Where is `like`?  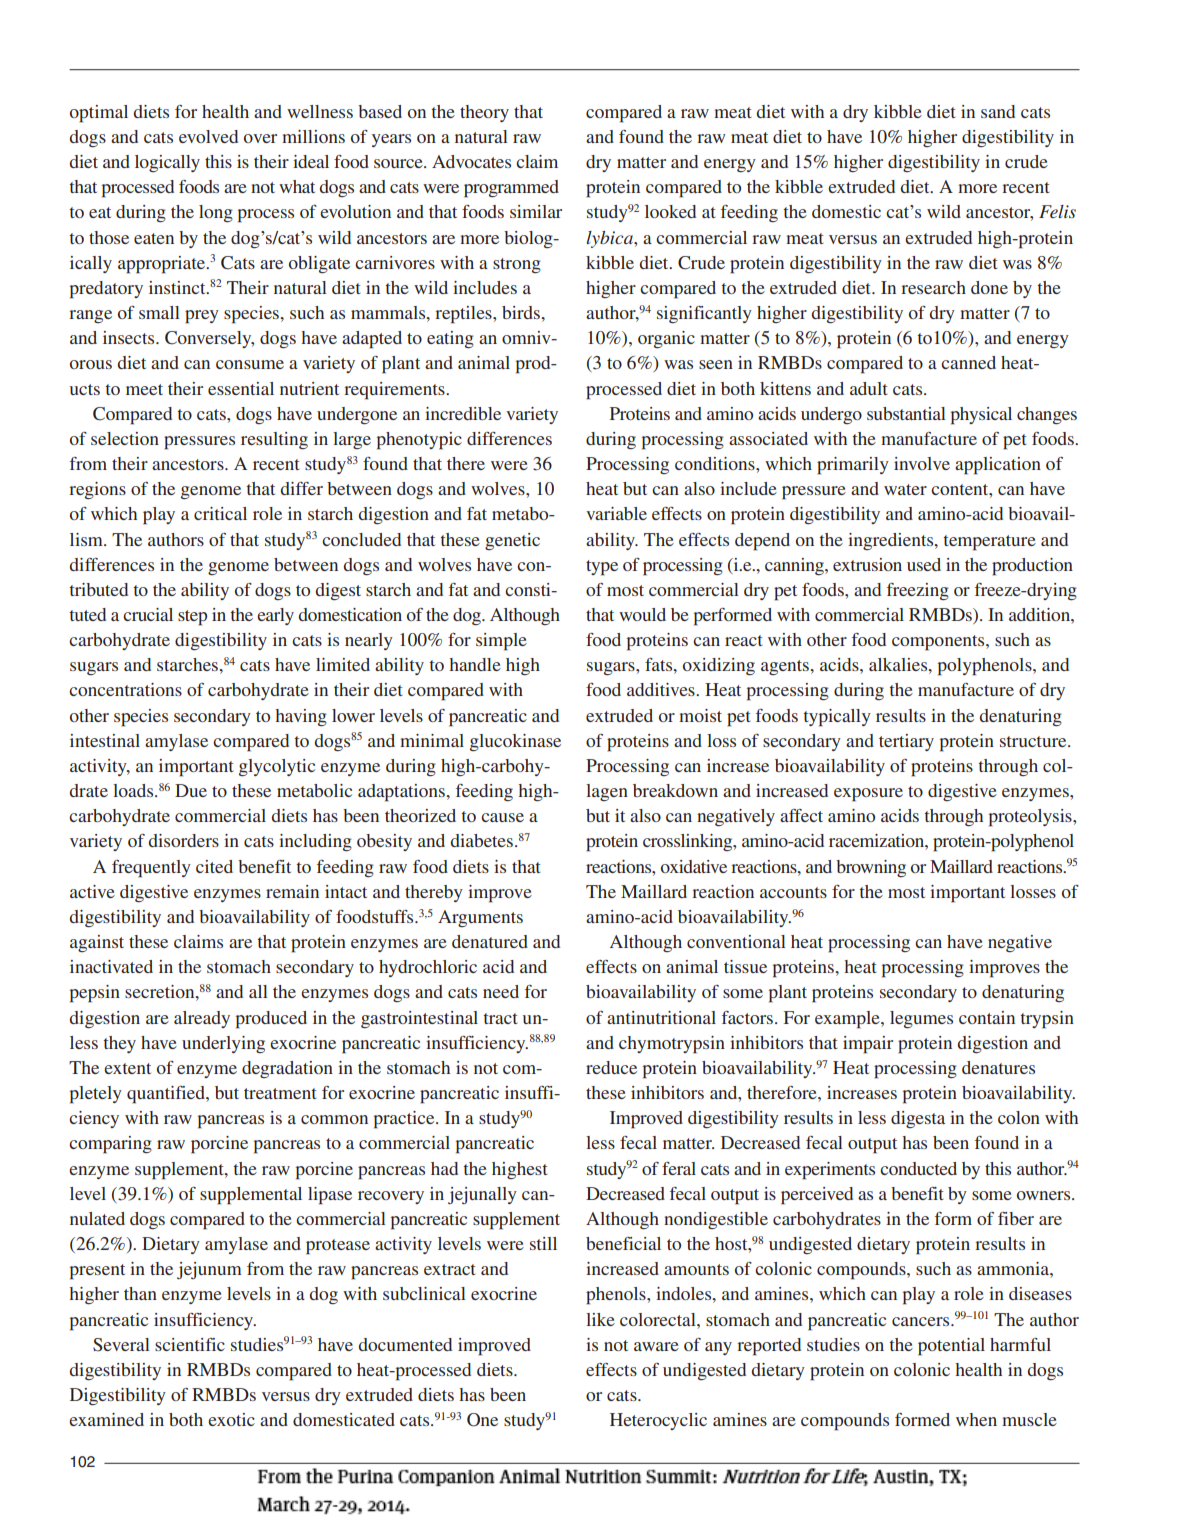
like is located at coordinates (600, 1319).
